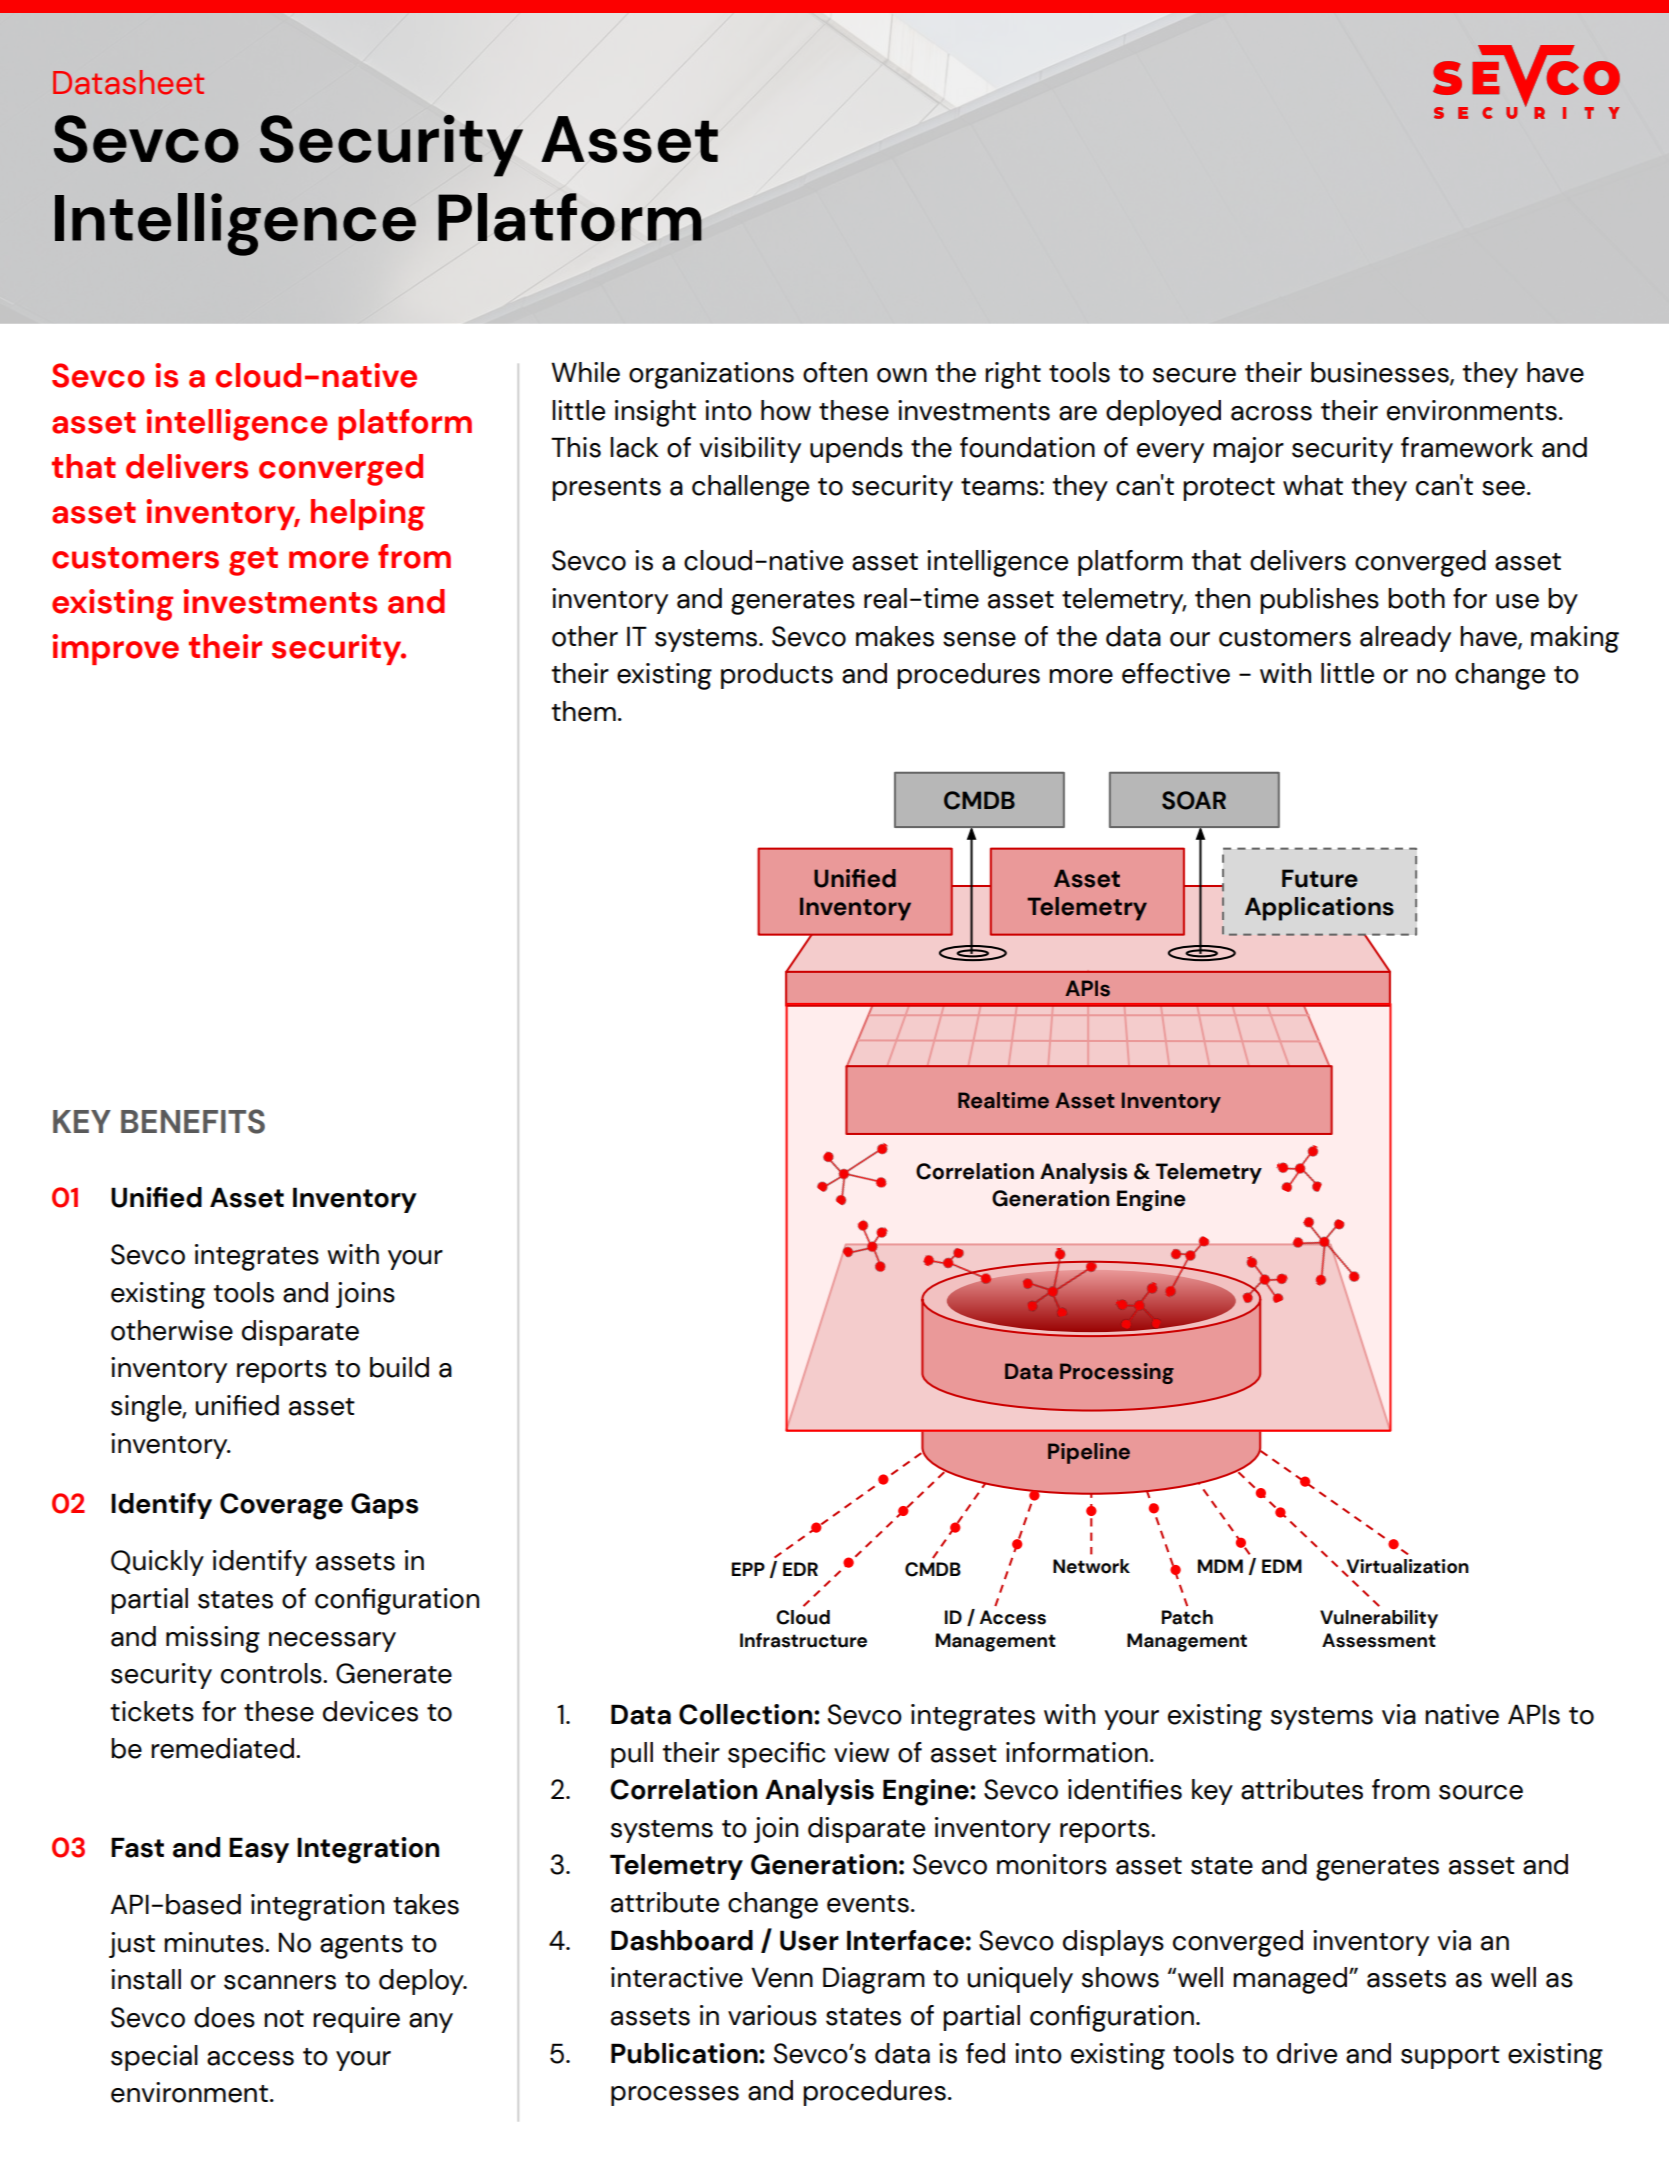  Describe the element at coordinates (281, 1506) in the screenshot. I see `Coverage` at that location.
